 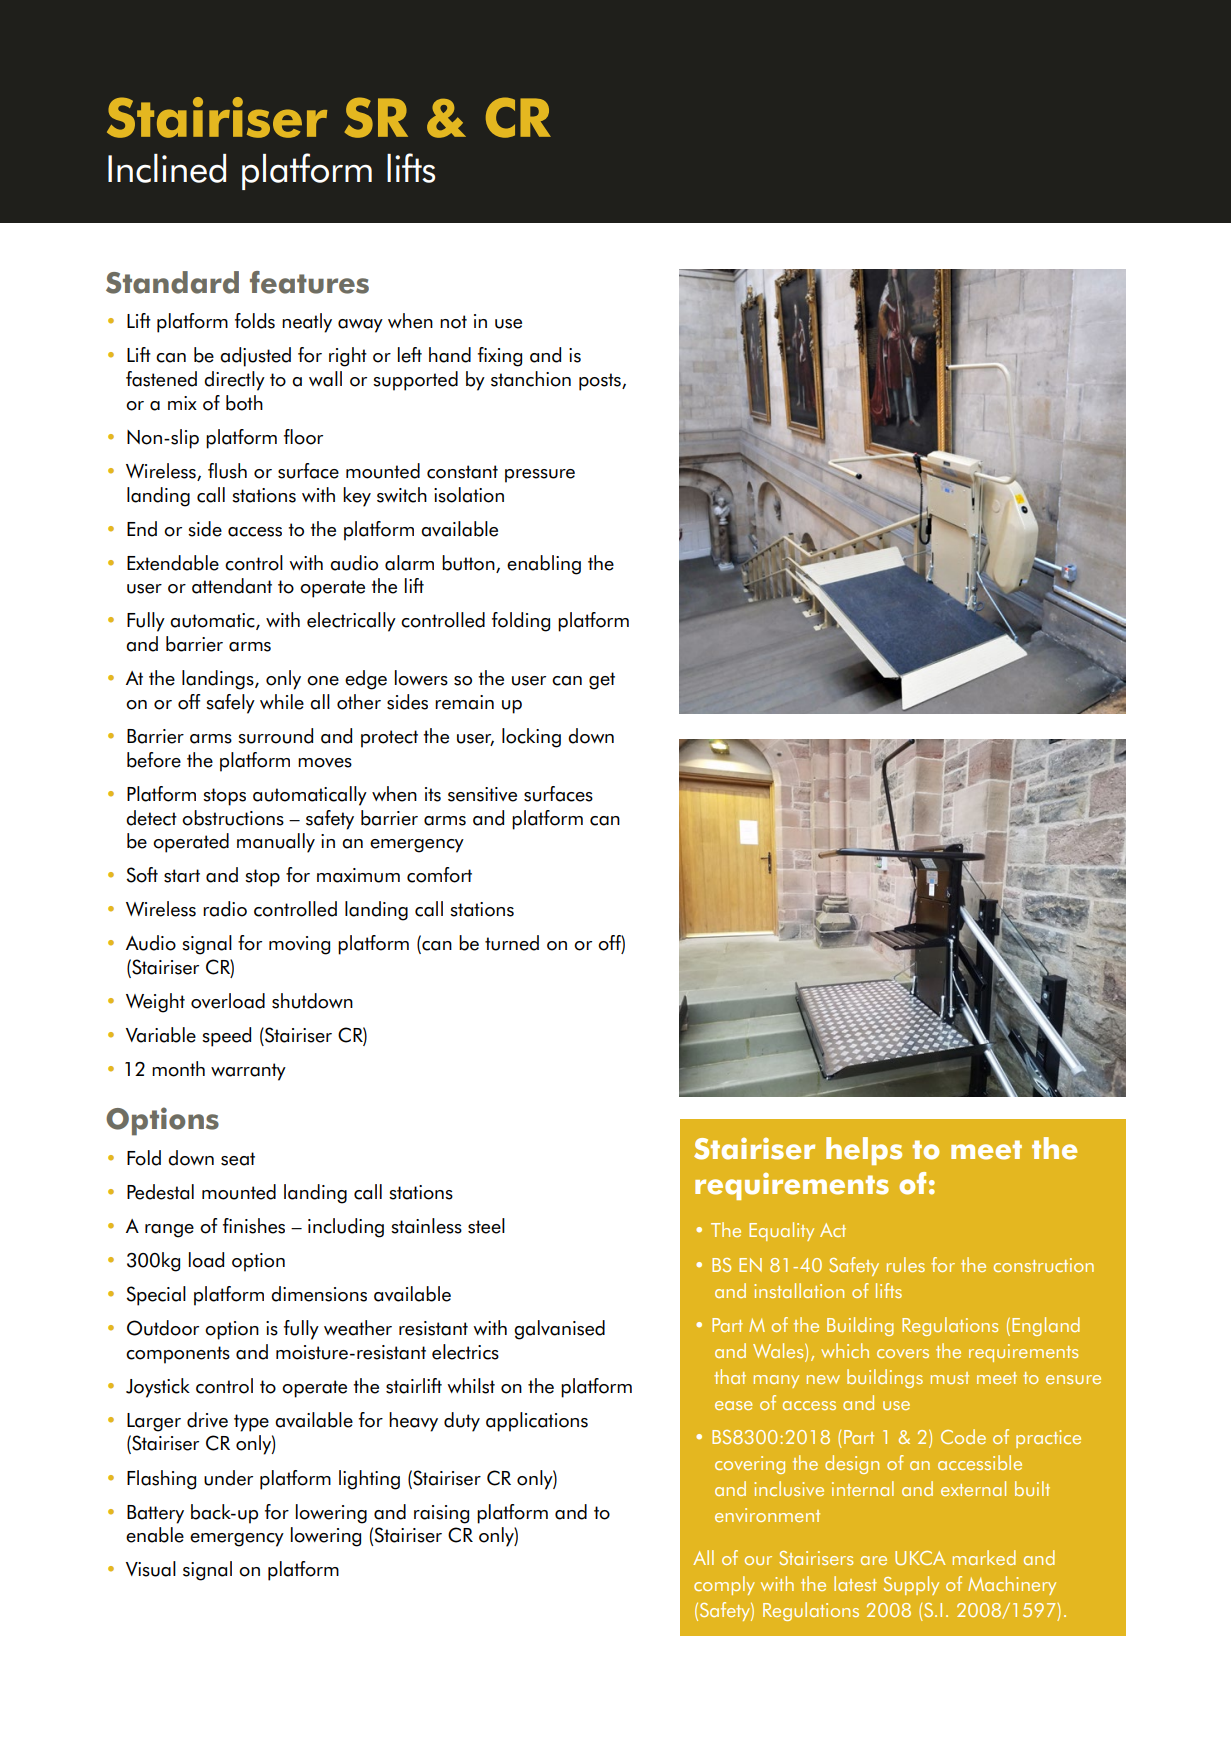 What do you see at coordinates (512, 943) in the screenshot?
I see `turned` at bounding box center [512, 943].
